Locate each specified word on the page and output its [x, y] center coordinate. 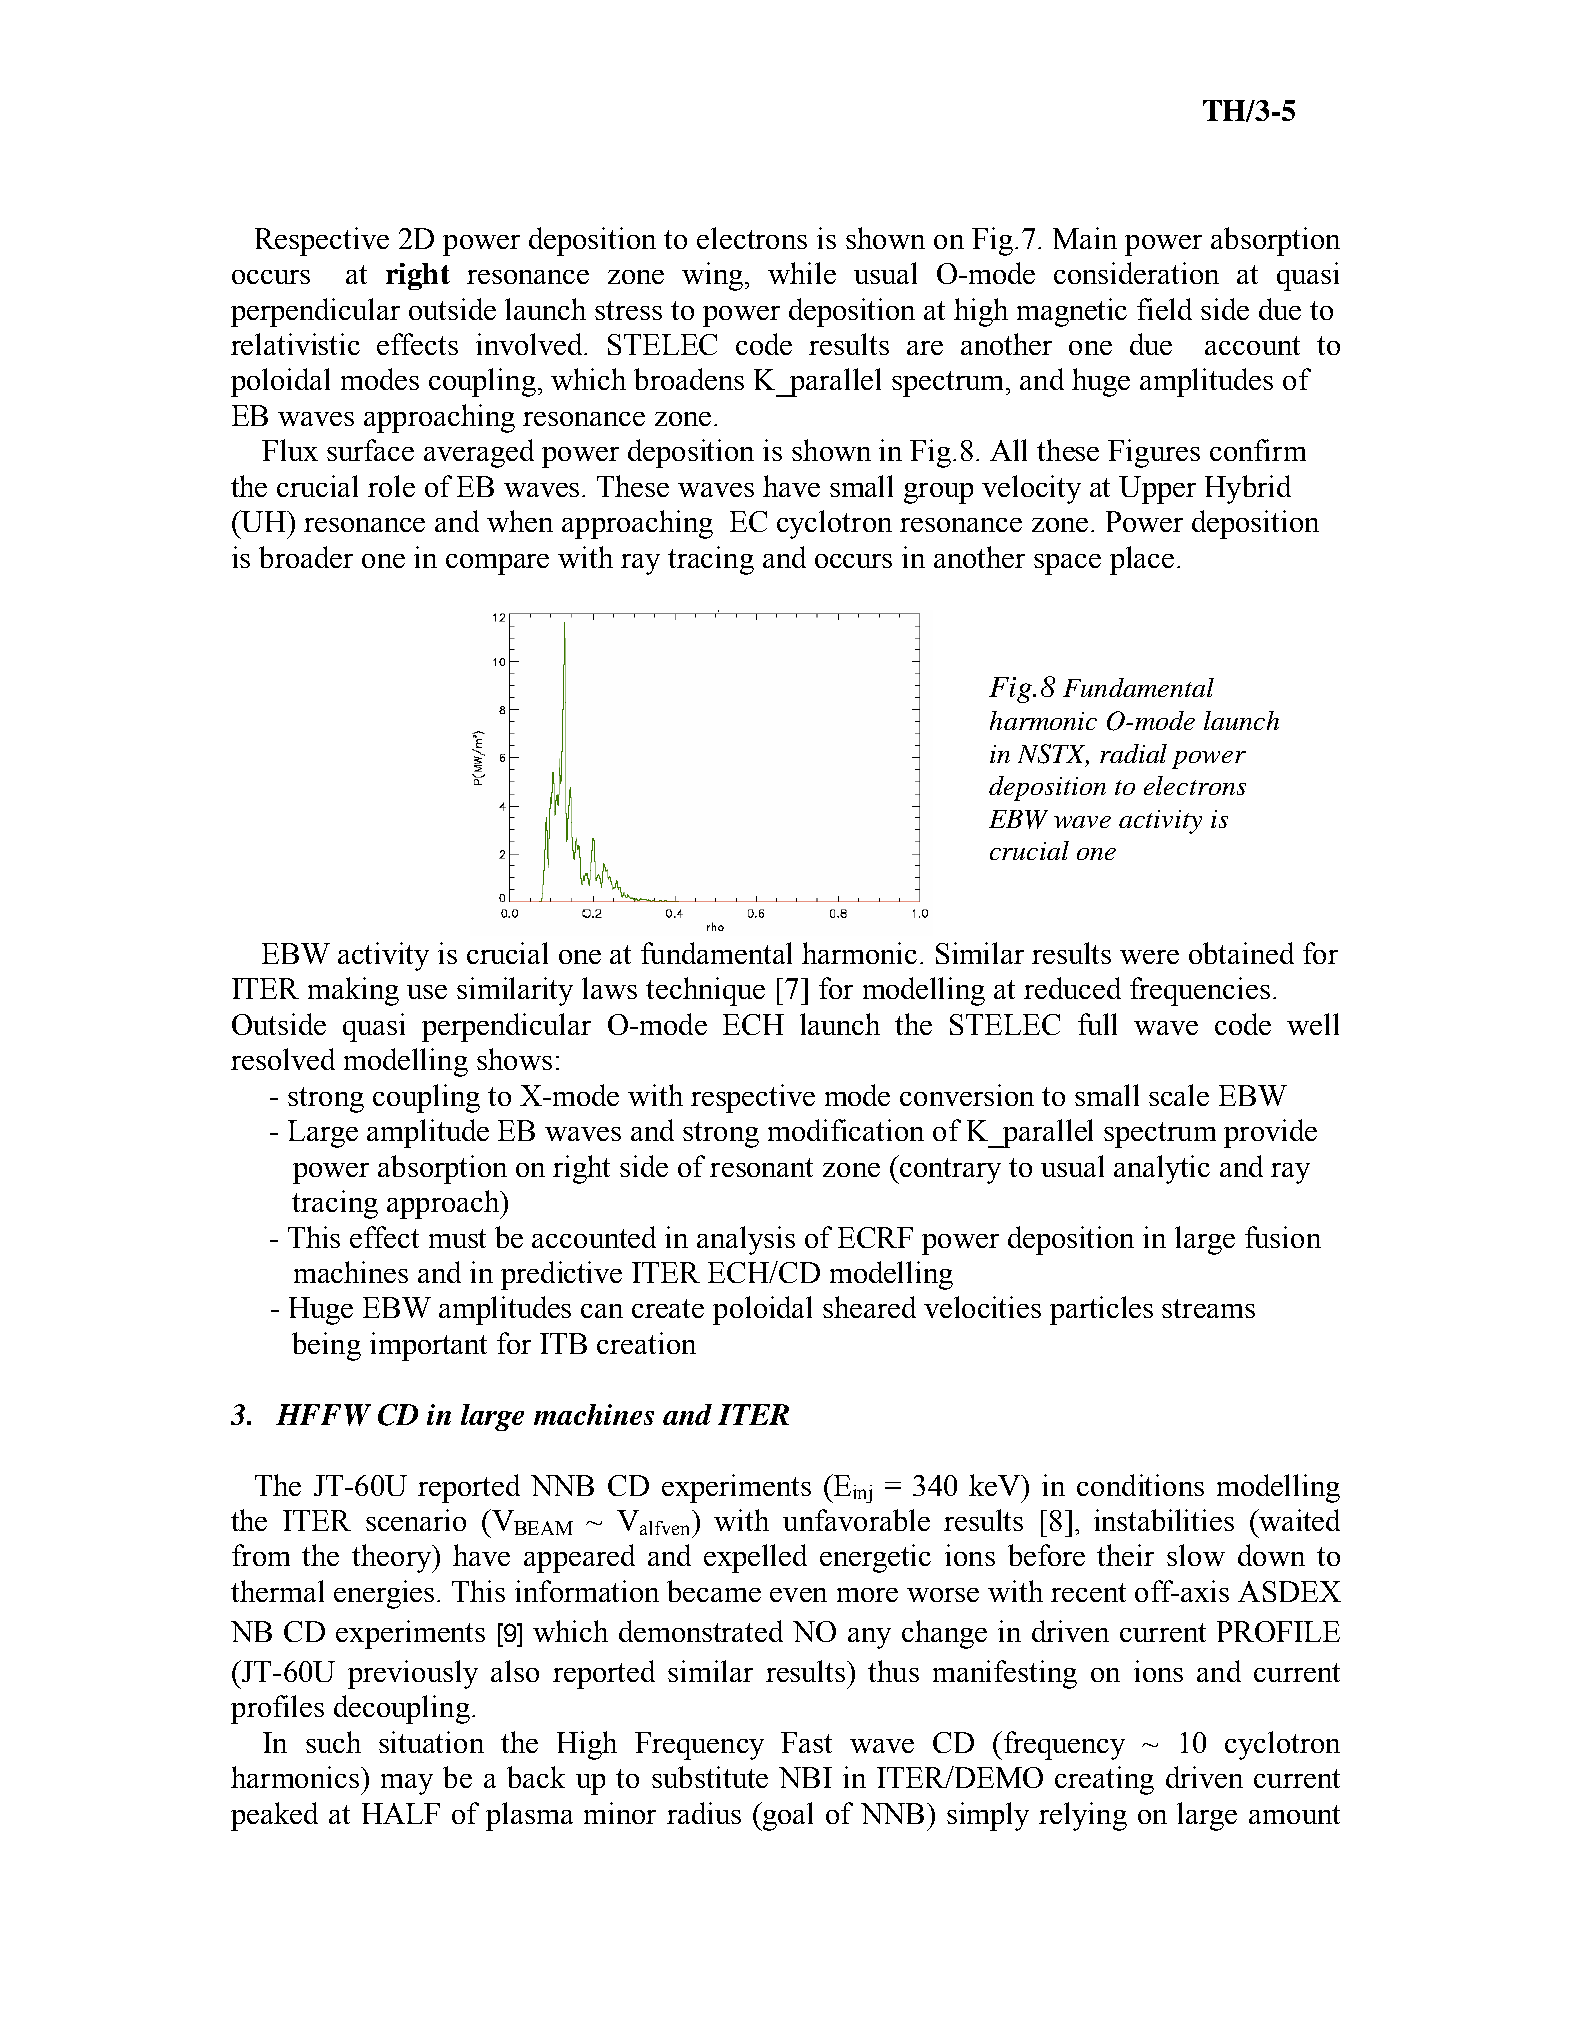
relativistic [295, 344]
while [802, 273]
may [407, 1784]
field [1164, 309]
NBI [805, 1777]
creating [1104, 1780]
